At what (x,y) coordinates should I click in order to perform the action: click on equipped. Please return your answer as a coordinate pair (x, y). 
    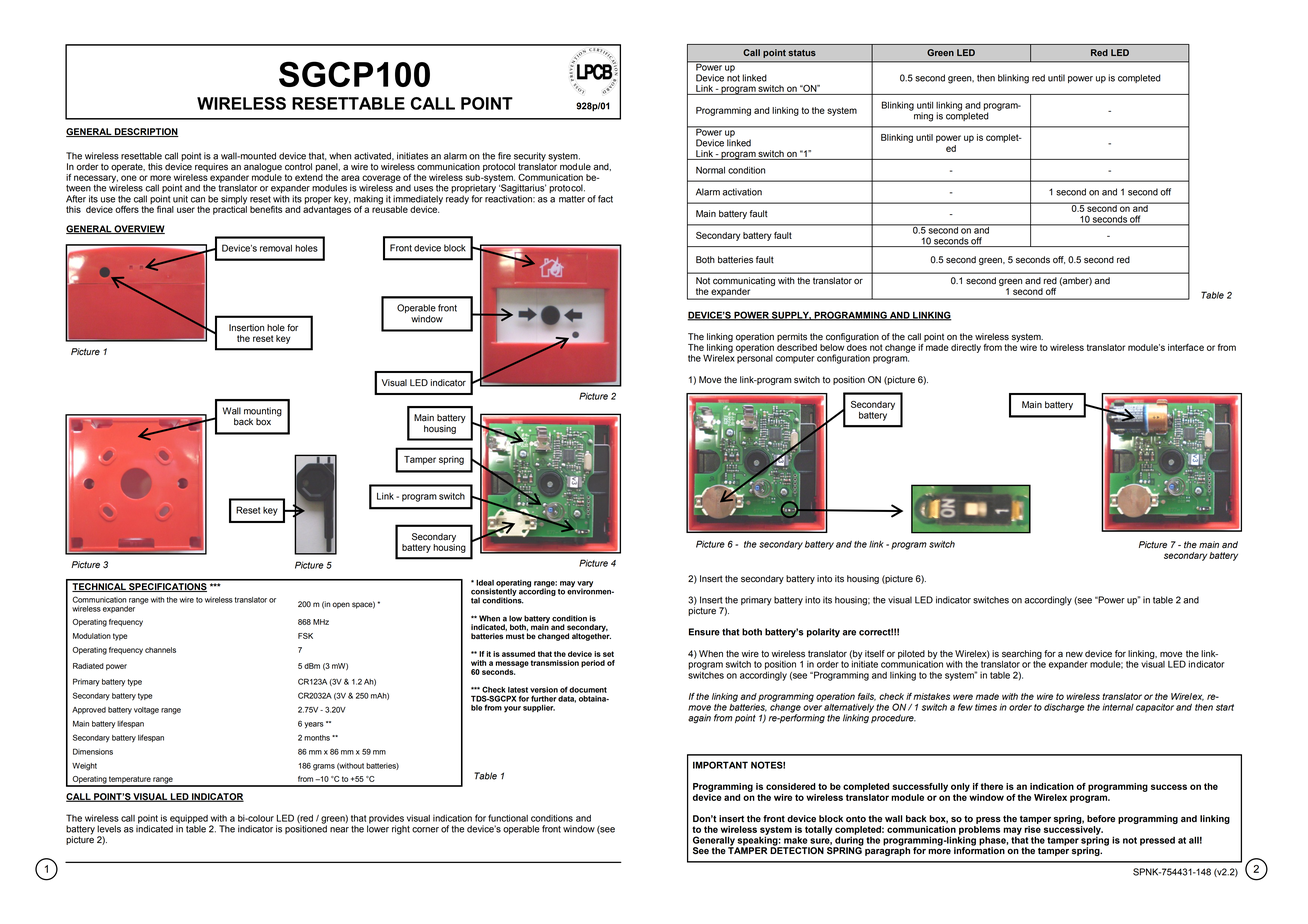
    Looking at the image, I should click on (189, 820).
